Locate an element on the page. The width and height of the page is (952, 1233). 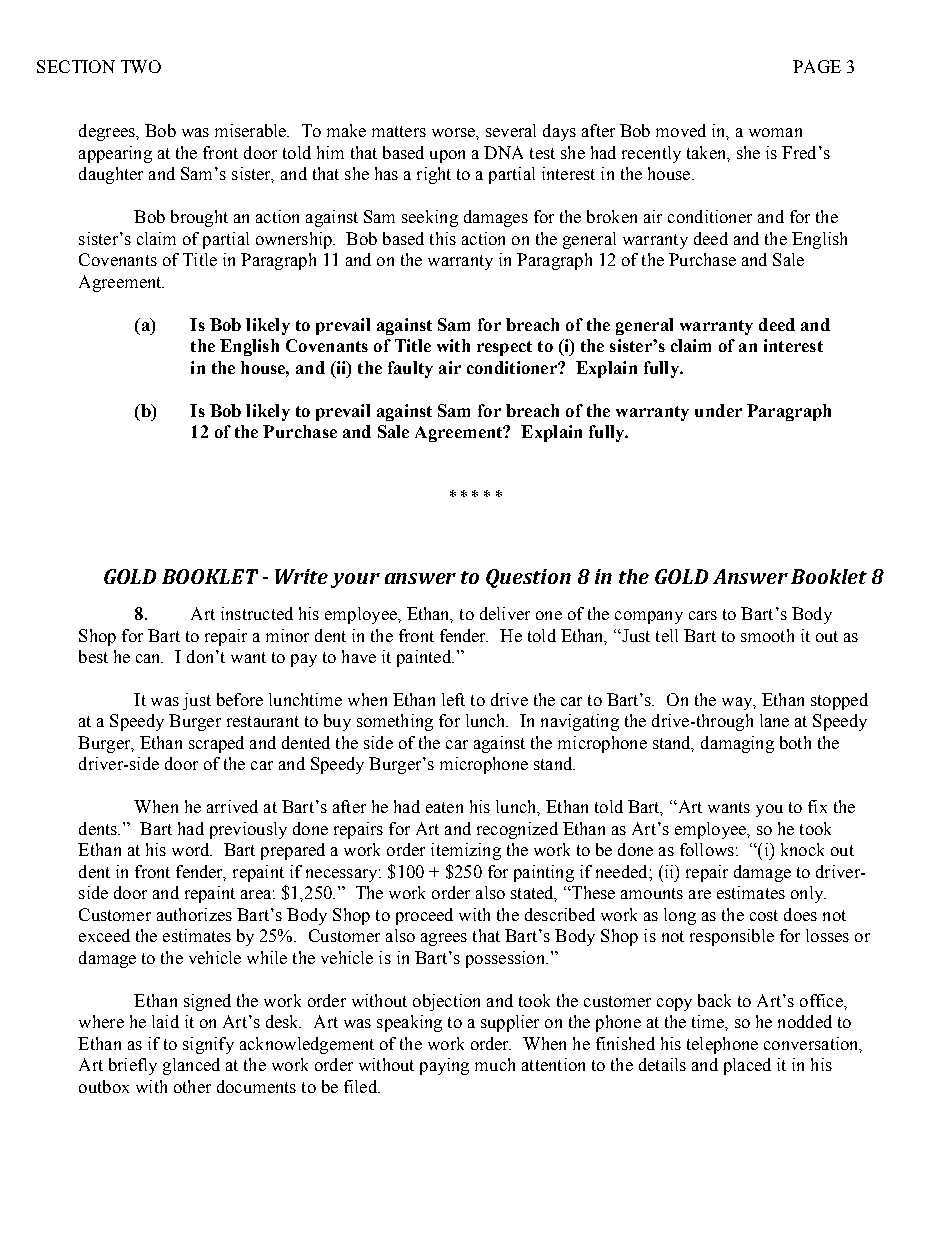
TWO is located at coordinates (141, 66).
